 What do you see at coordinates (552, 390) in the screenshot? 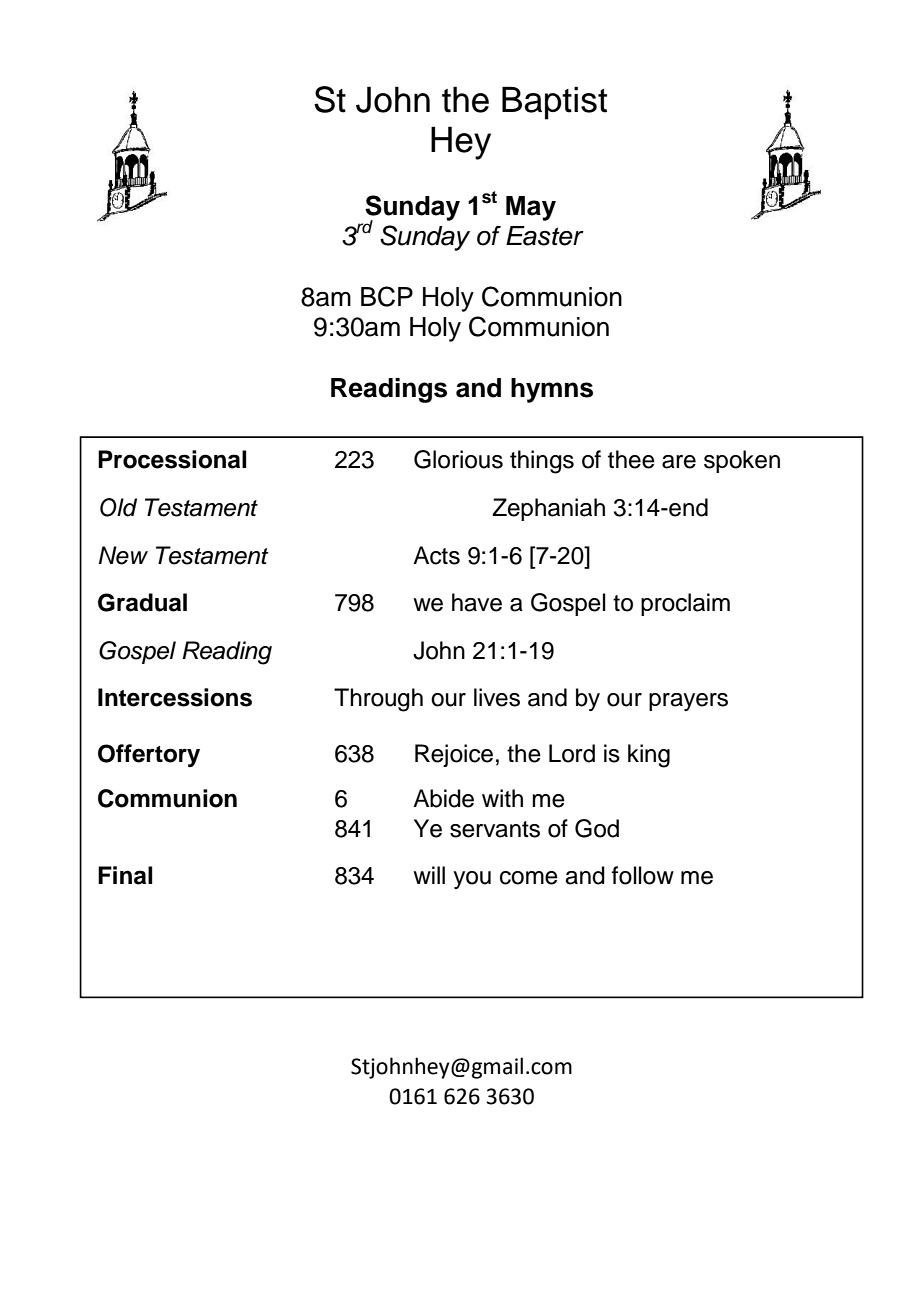
I see `hymns` at bounding box center [552, 390].
